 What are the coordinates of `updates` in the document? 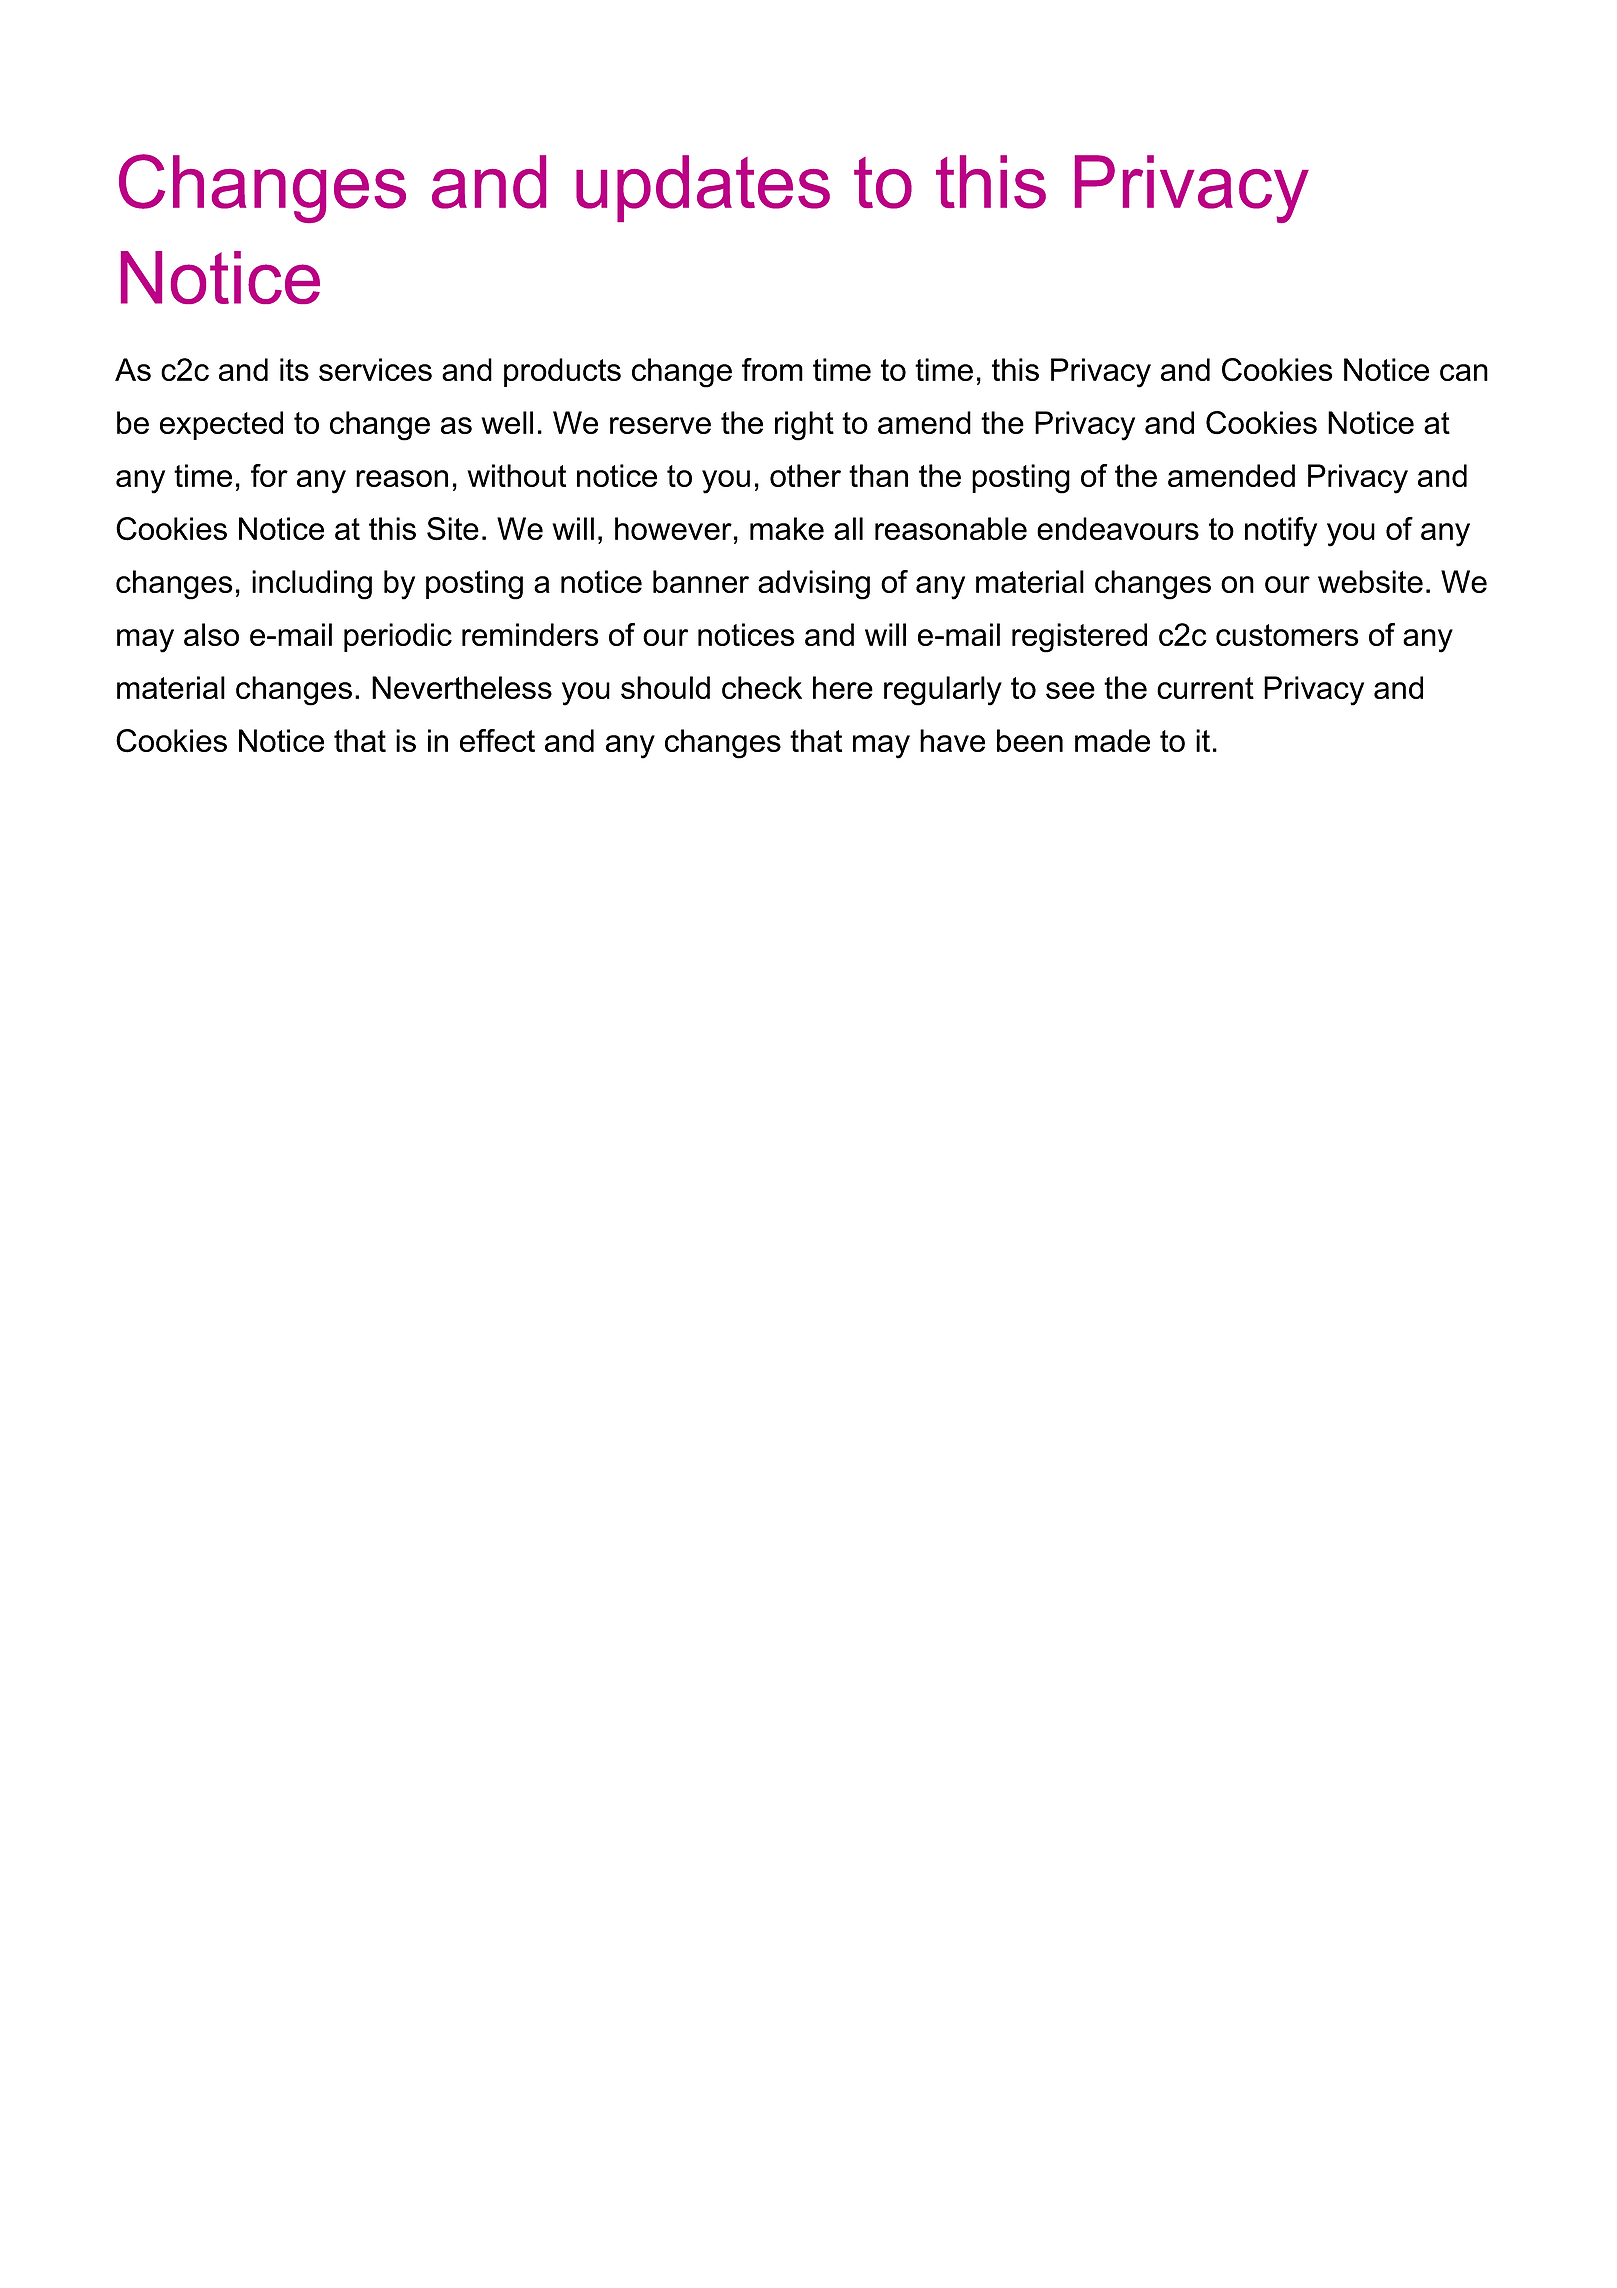 It's located at (703, 188).
